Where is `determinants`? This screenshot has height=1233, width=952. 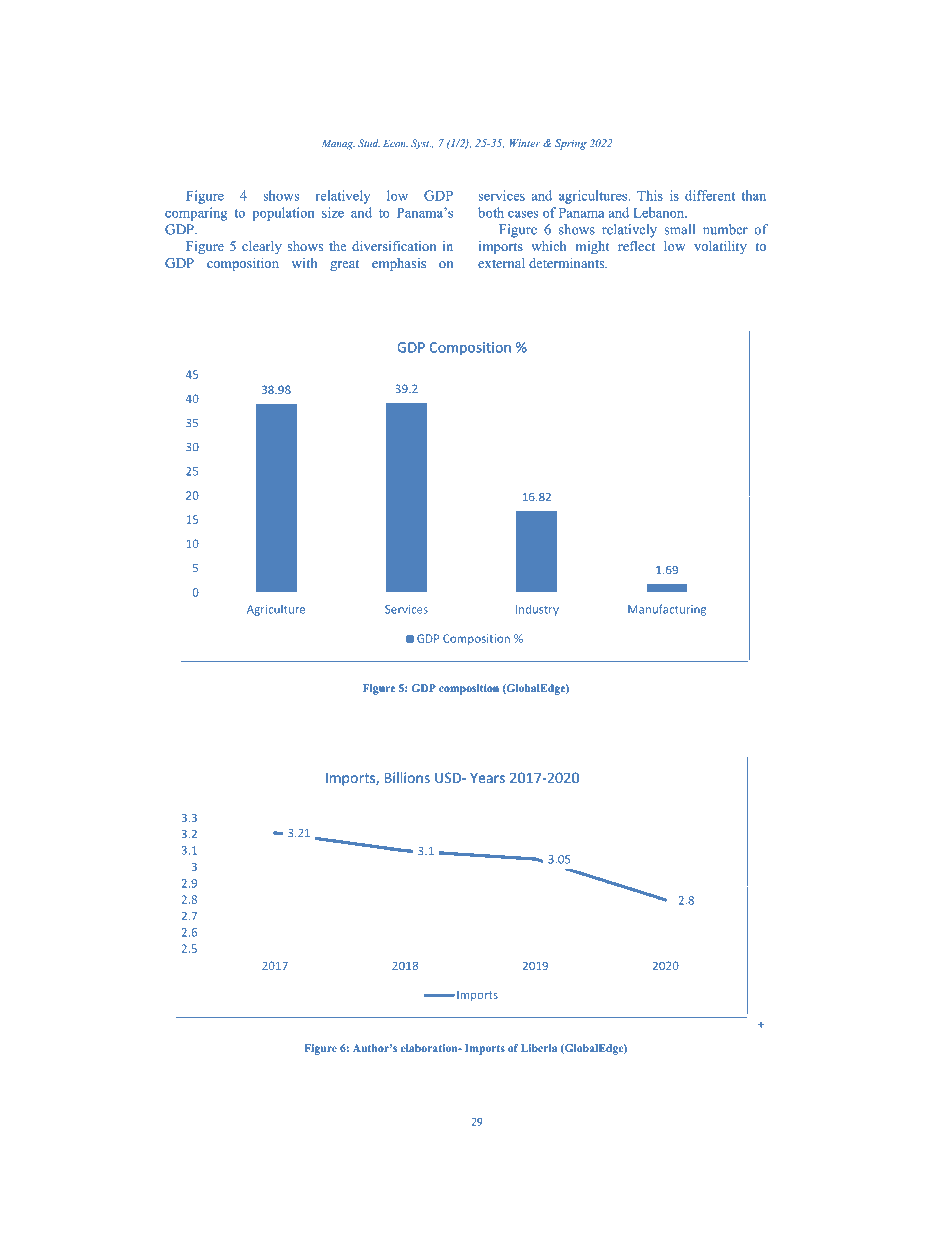
determinants is located at coordinates (568, 263).
